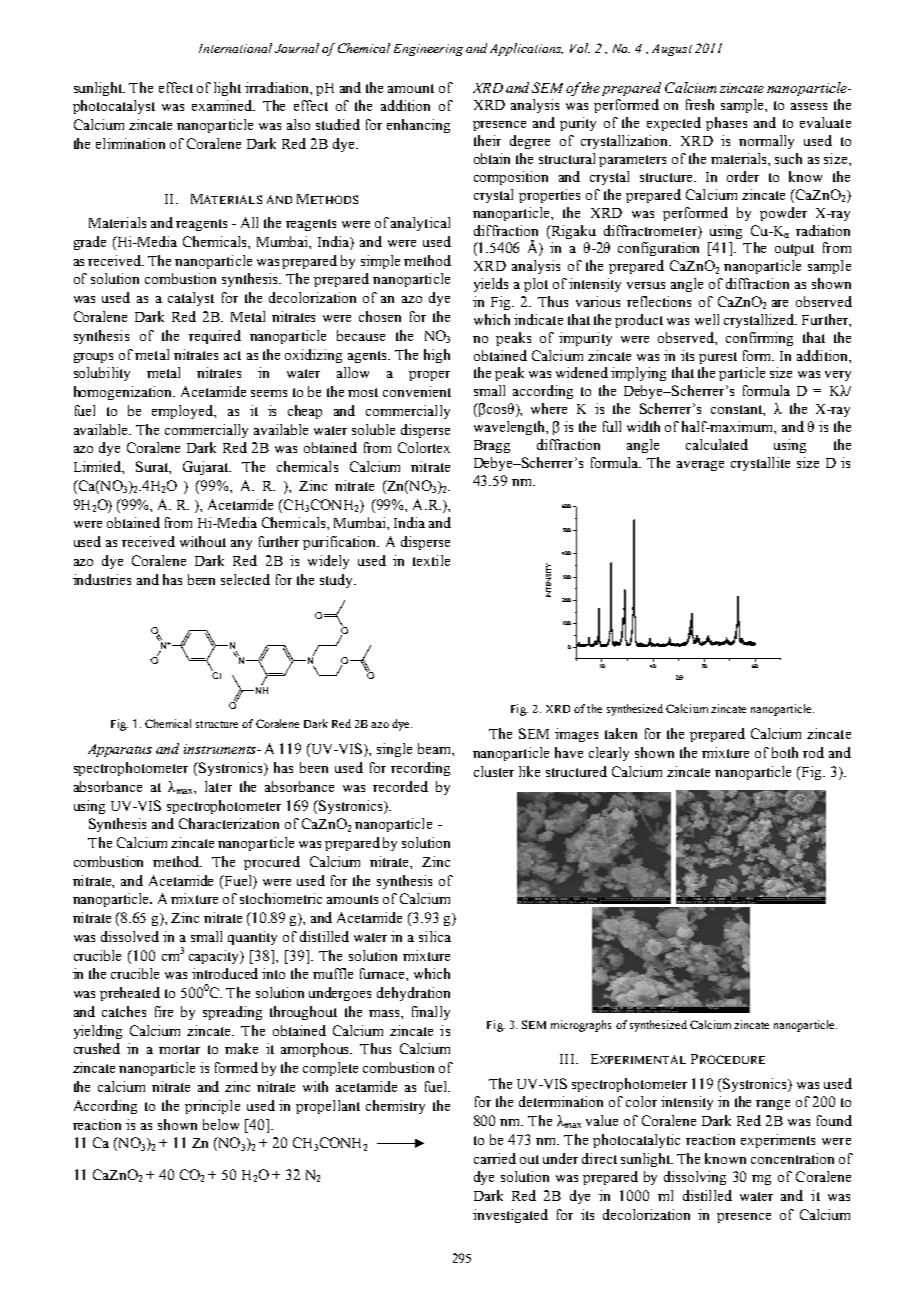 This page has height=1308, width=924. What do you see at coordinates (221, 1124) in the page?
I see `below` at bounding box center [221, 1124].
